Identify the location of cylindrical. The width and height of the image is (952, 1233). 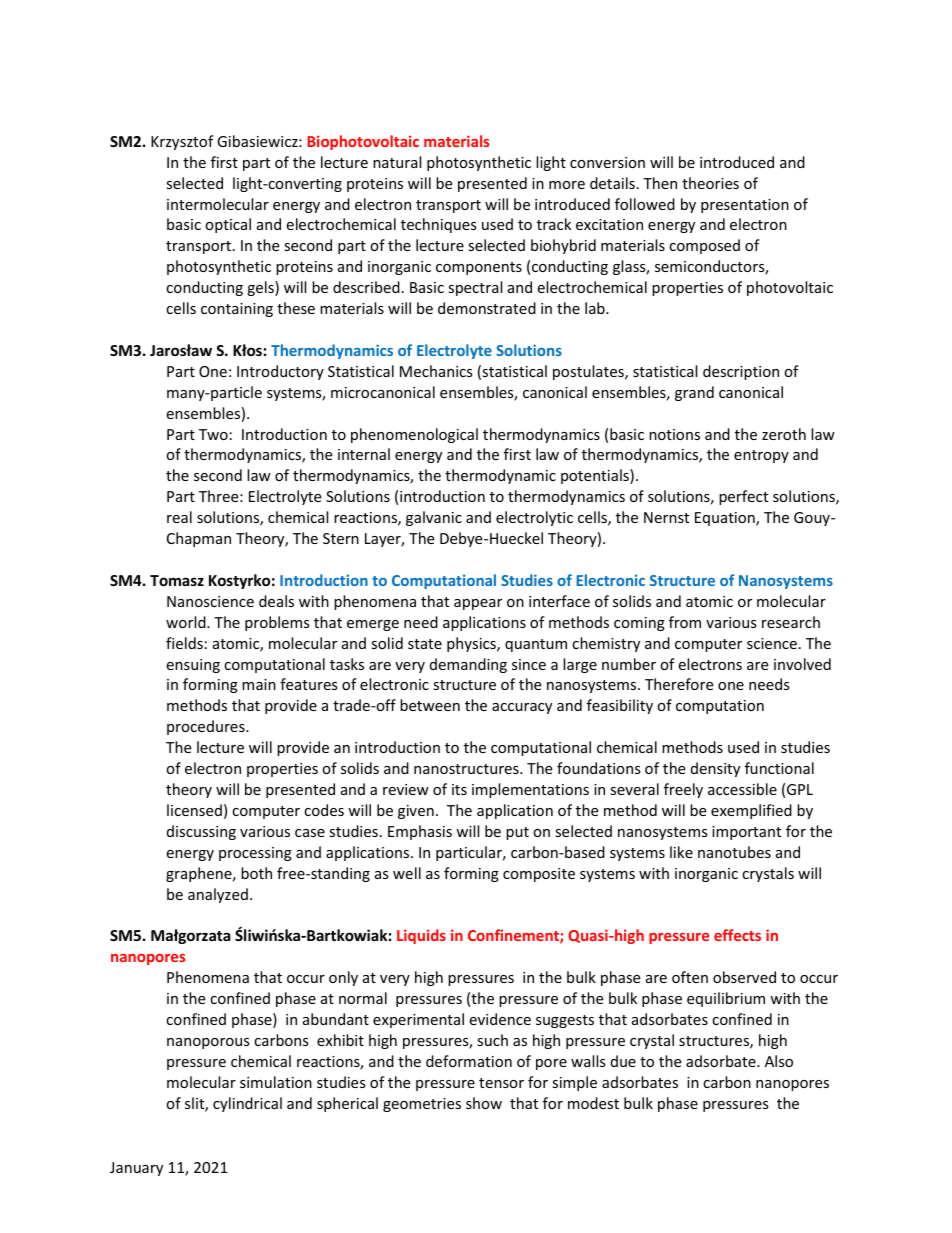
(247, 1104).
